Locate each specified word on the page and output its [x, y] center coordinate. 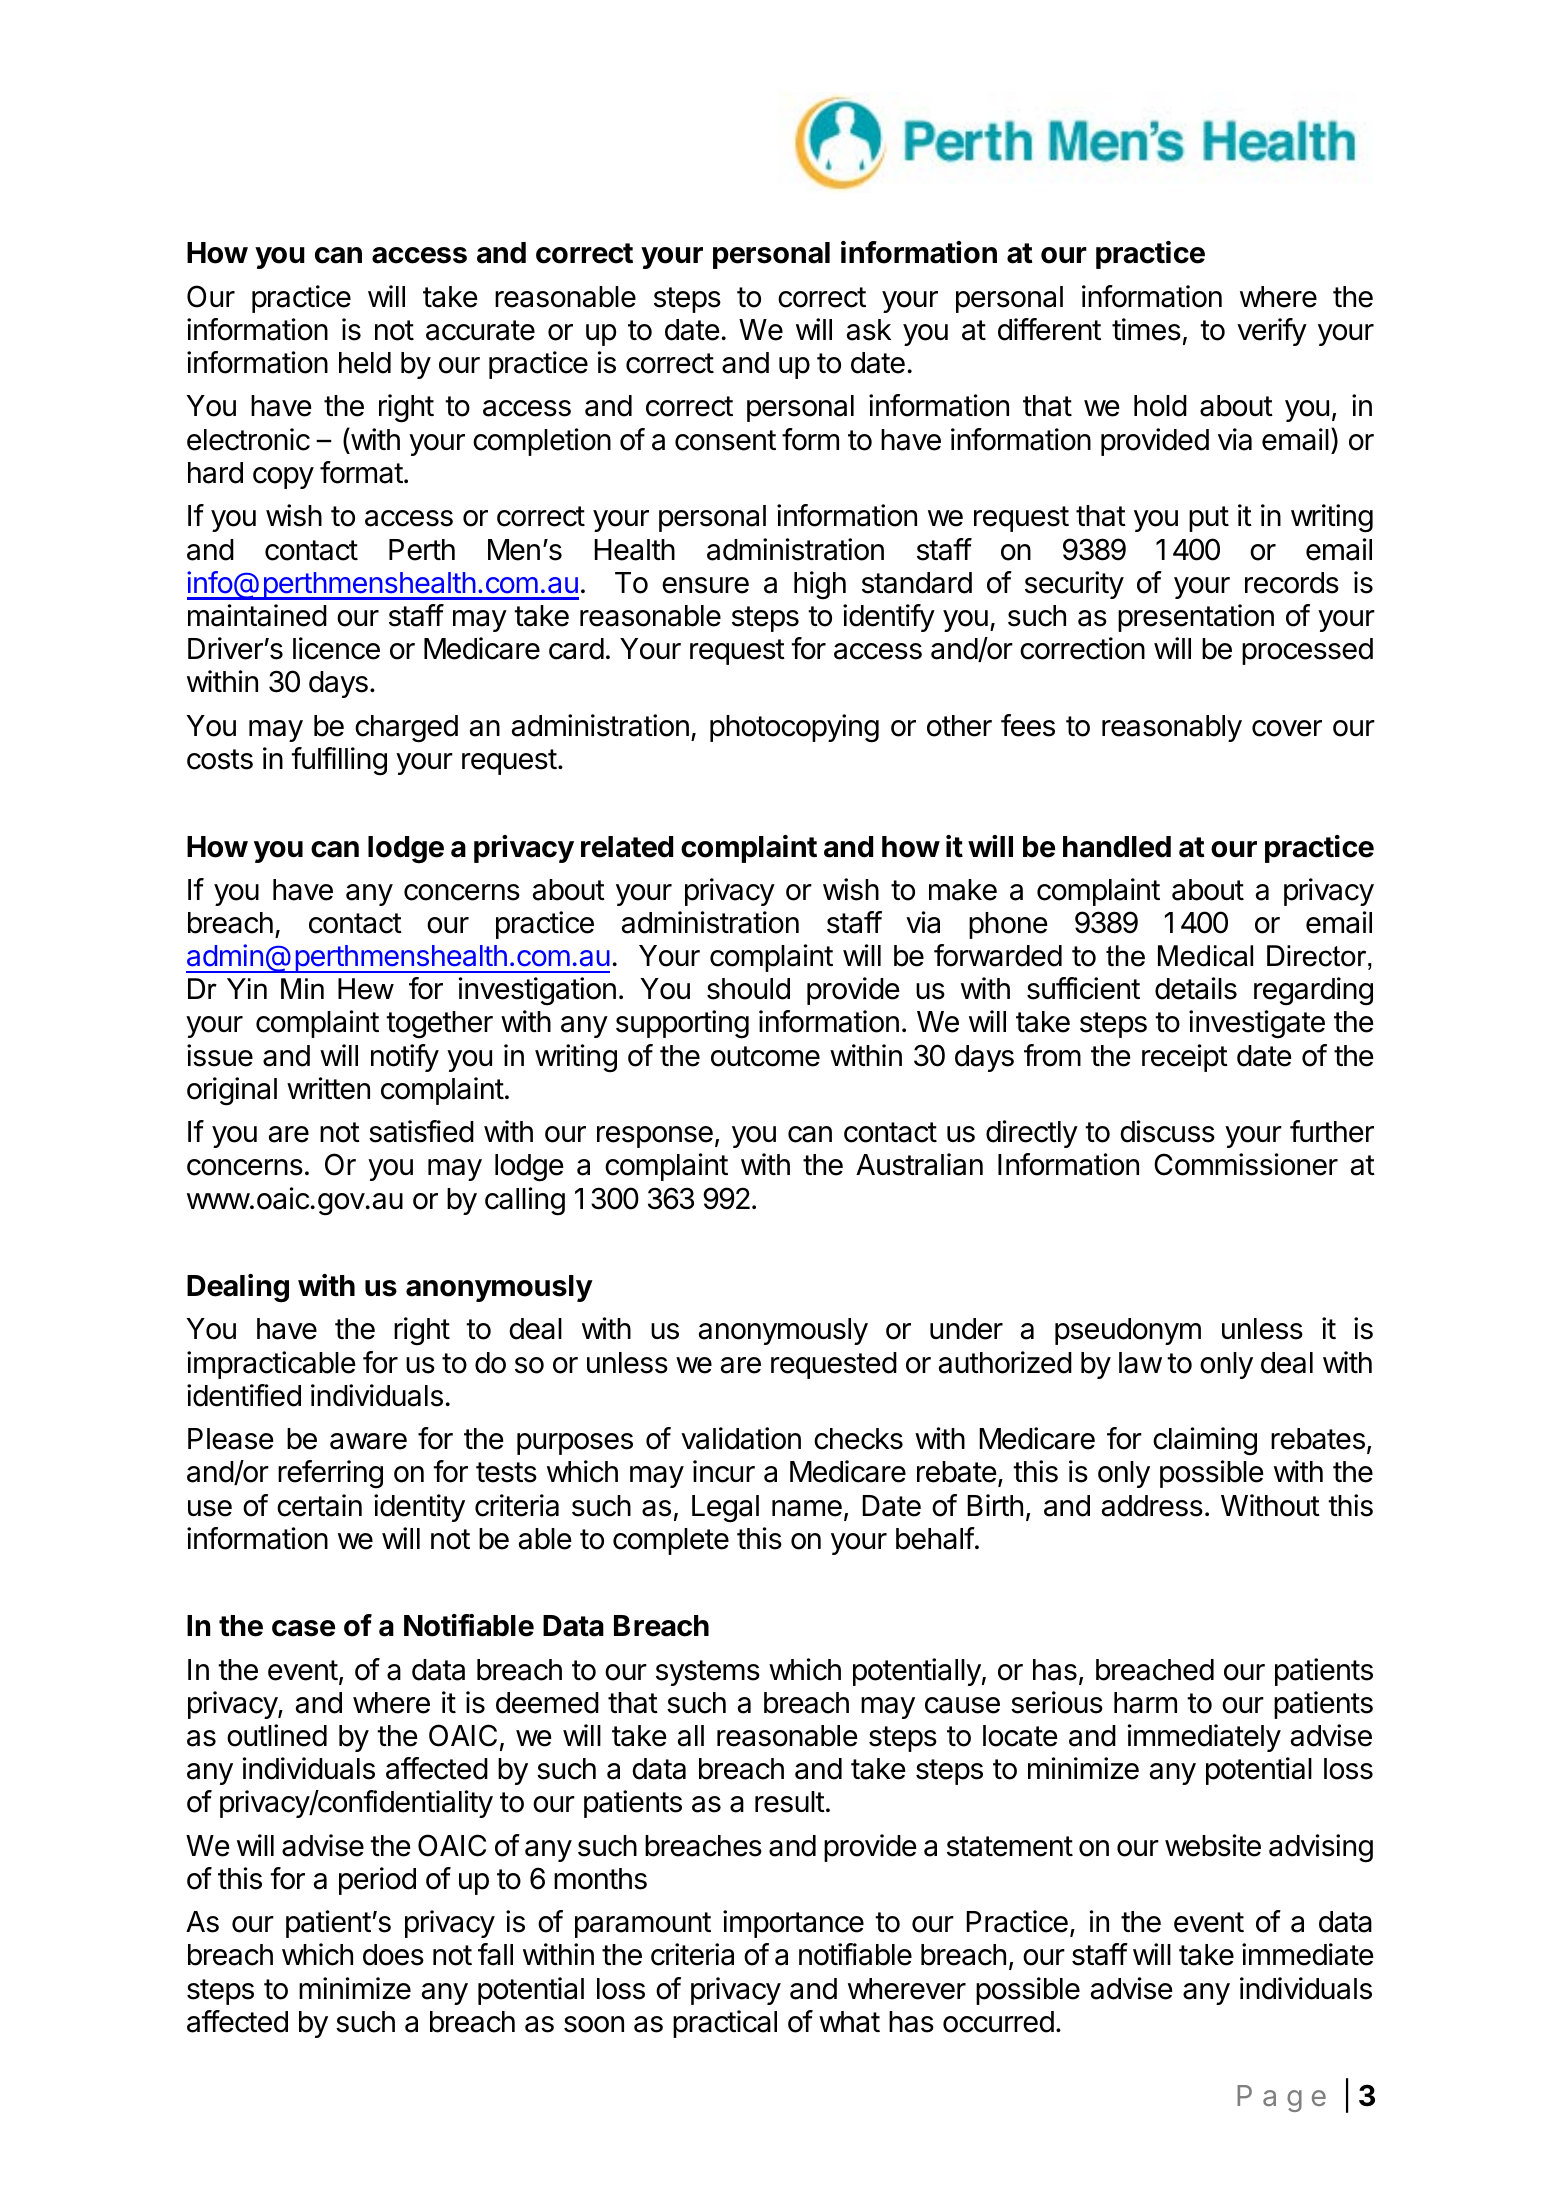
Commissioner [1246, 1164]
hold [1160, 406]
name [807, 1508]
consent [725, 440]
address [1152, 1506]
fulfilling [339, 761]
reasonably [1172, 728]
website [1213, 1845]
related [627, 847]
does [393, 1955]
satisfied [421, 1131]
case [303, 1628]
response [655, 1137]
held [365, 363]
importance [793, 1924]
